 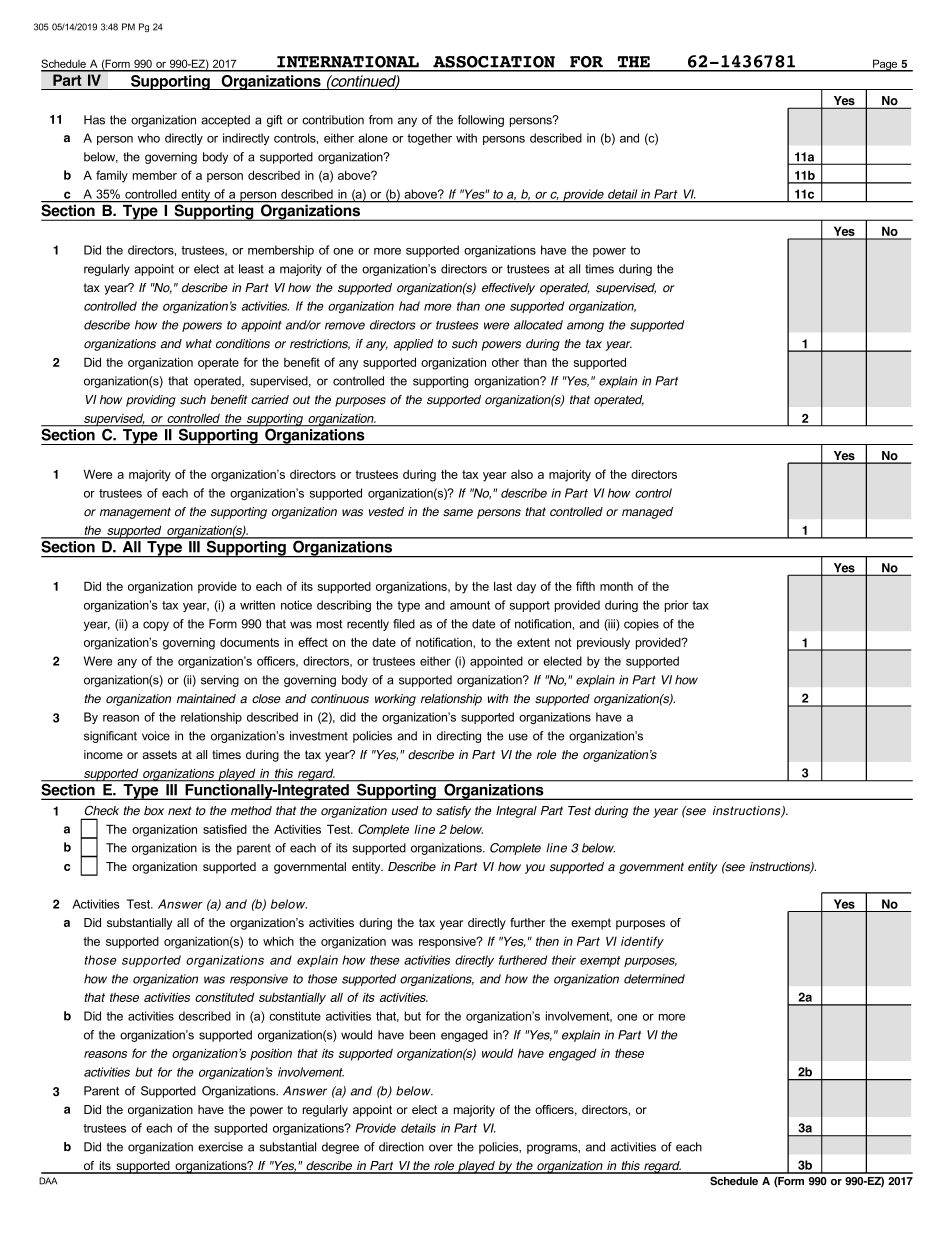 I want to click on you, so click(x=535, y=869).
